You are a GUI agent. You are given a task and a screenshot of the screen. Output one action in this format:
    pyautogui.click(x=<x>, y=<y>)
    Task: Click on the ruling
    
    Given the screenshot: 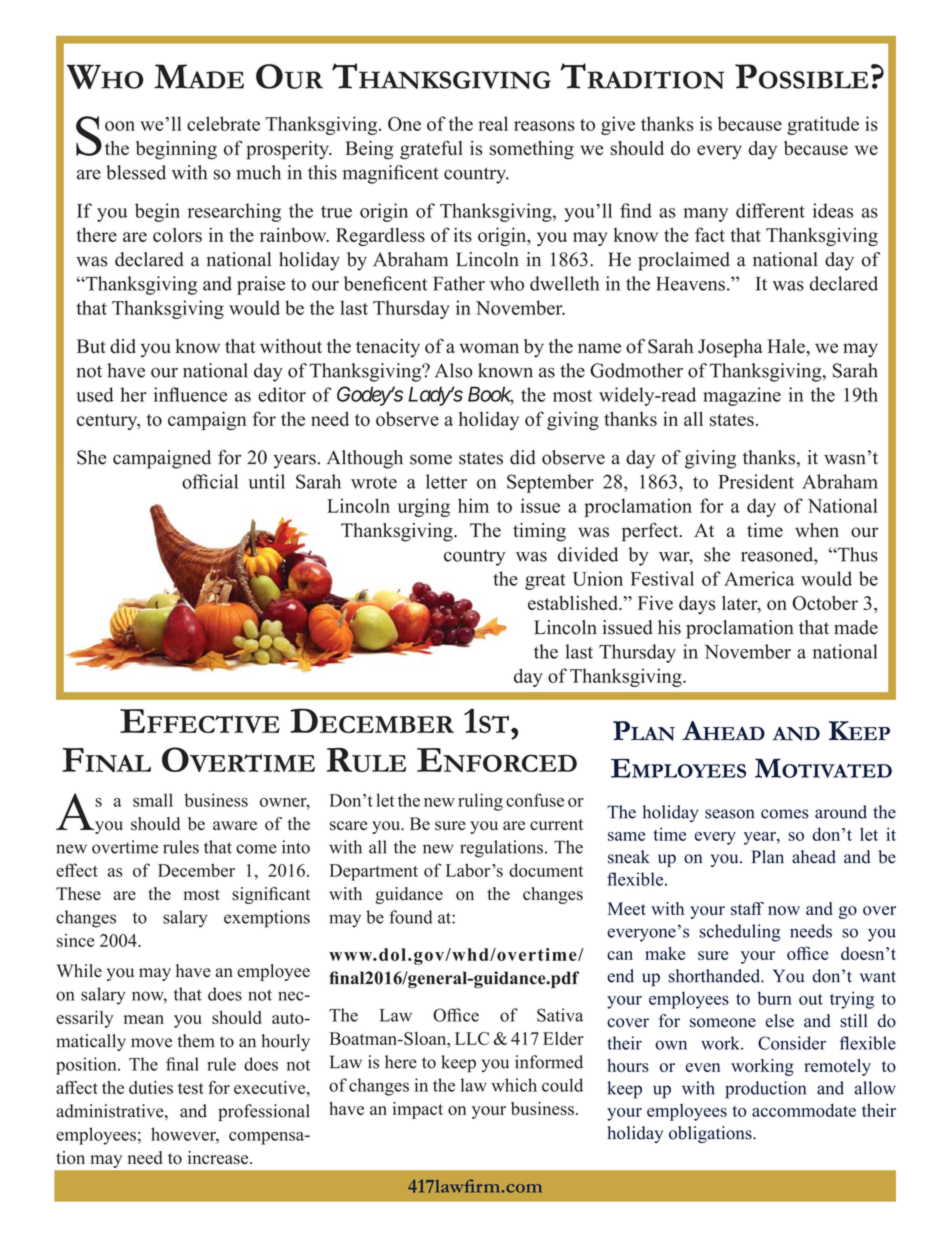 What is the action you would take?
    pyautogui.click(x=480, y=802)
